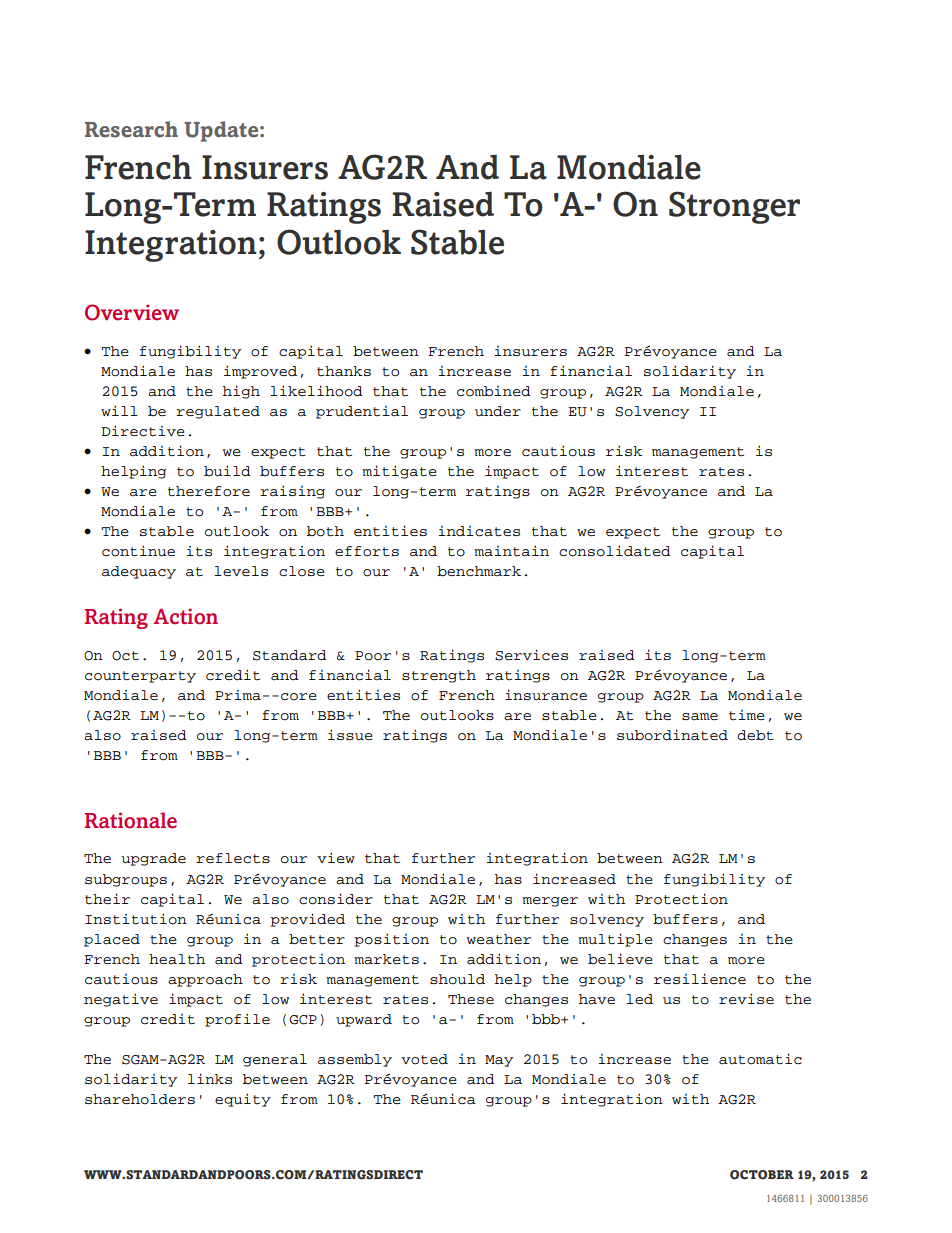  What do you see at coordinates (424, 1059) in the page?
I see `voted` at bounding box center [424, 1059].
